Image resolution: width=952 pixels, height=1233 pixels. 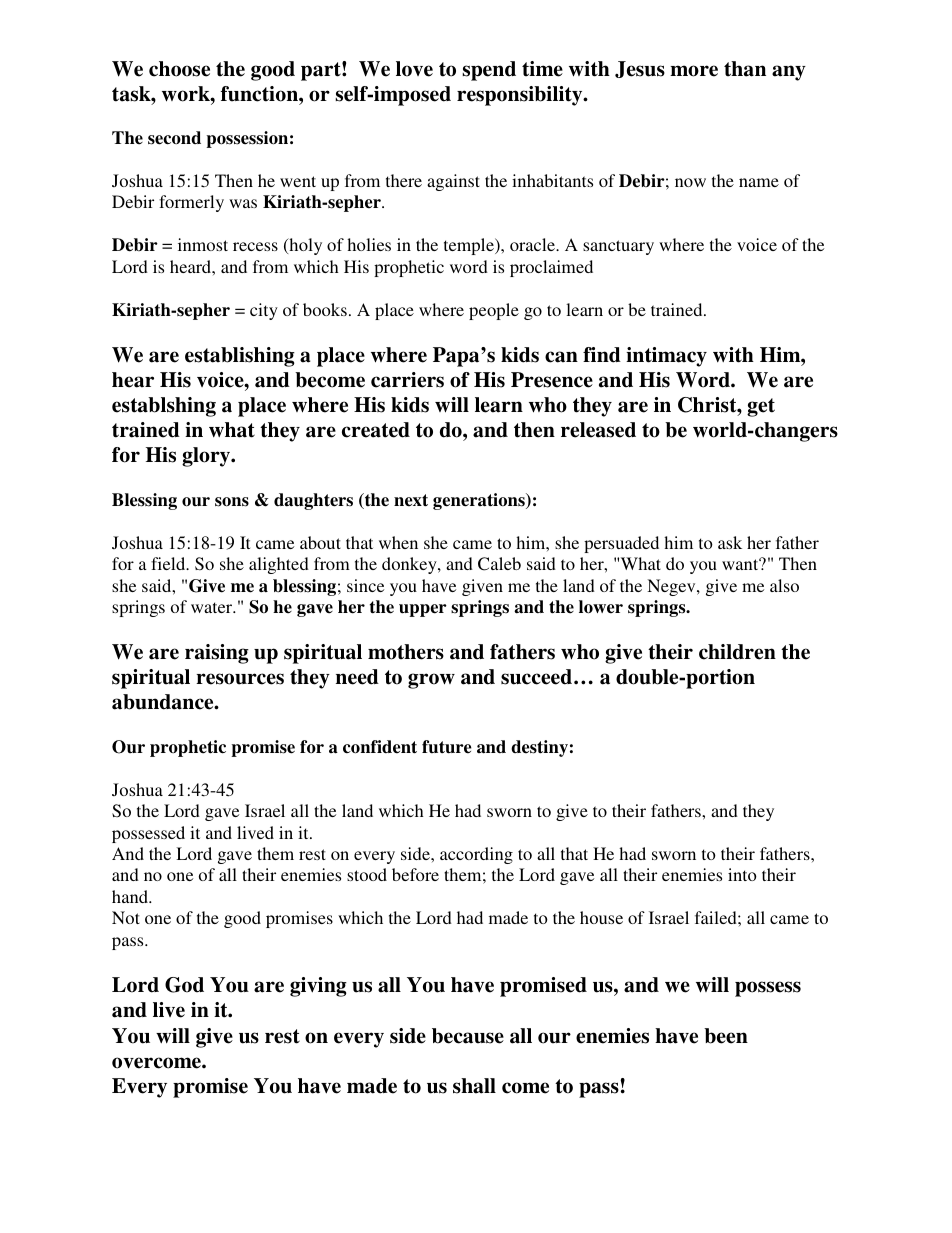 I want to click on spend, so click(x=489, y=71).
